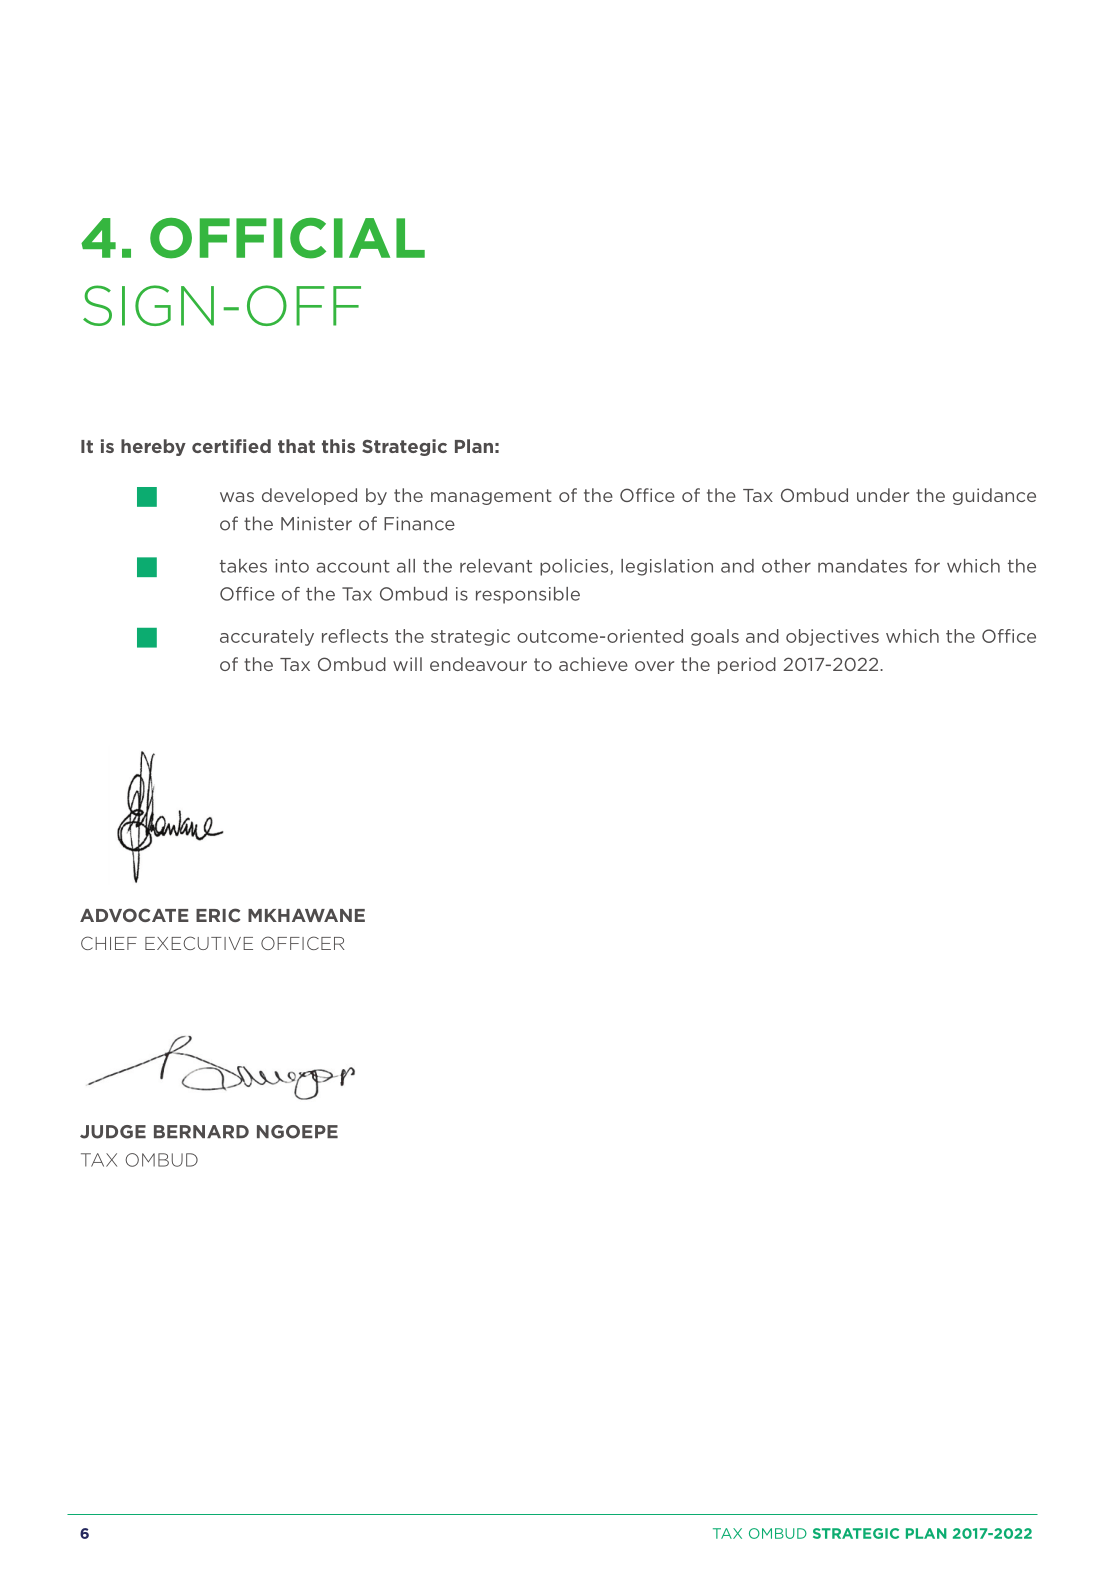  I want to click on was, so click(237, 497).
